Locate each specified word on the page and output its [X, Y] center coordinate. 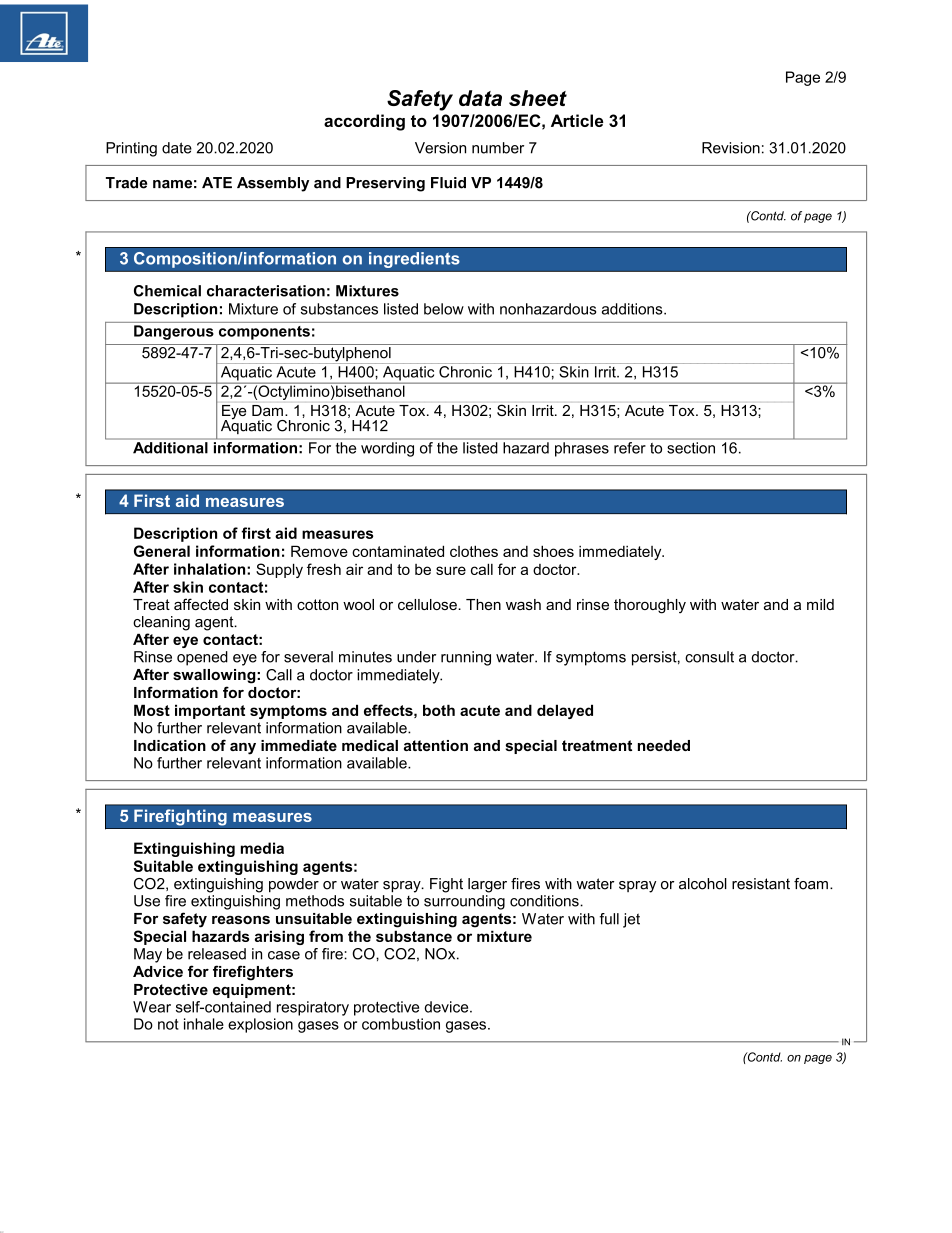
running [466, 658]
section [691, 448]
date [177, 148]
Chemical [167, 291]
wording [387, 449]
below [444, 309]
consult [709, 657]
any [243, 749]
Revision [731, 148]
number [498, 148]
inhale [204, 1024]
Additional [170, 448]
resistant [761, 884]
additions [633, 309]
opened [202, 658]
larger [487, 885]
